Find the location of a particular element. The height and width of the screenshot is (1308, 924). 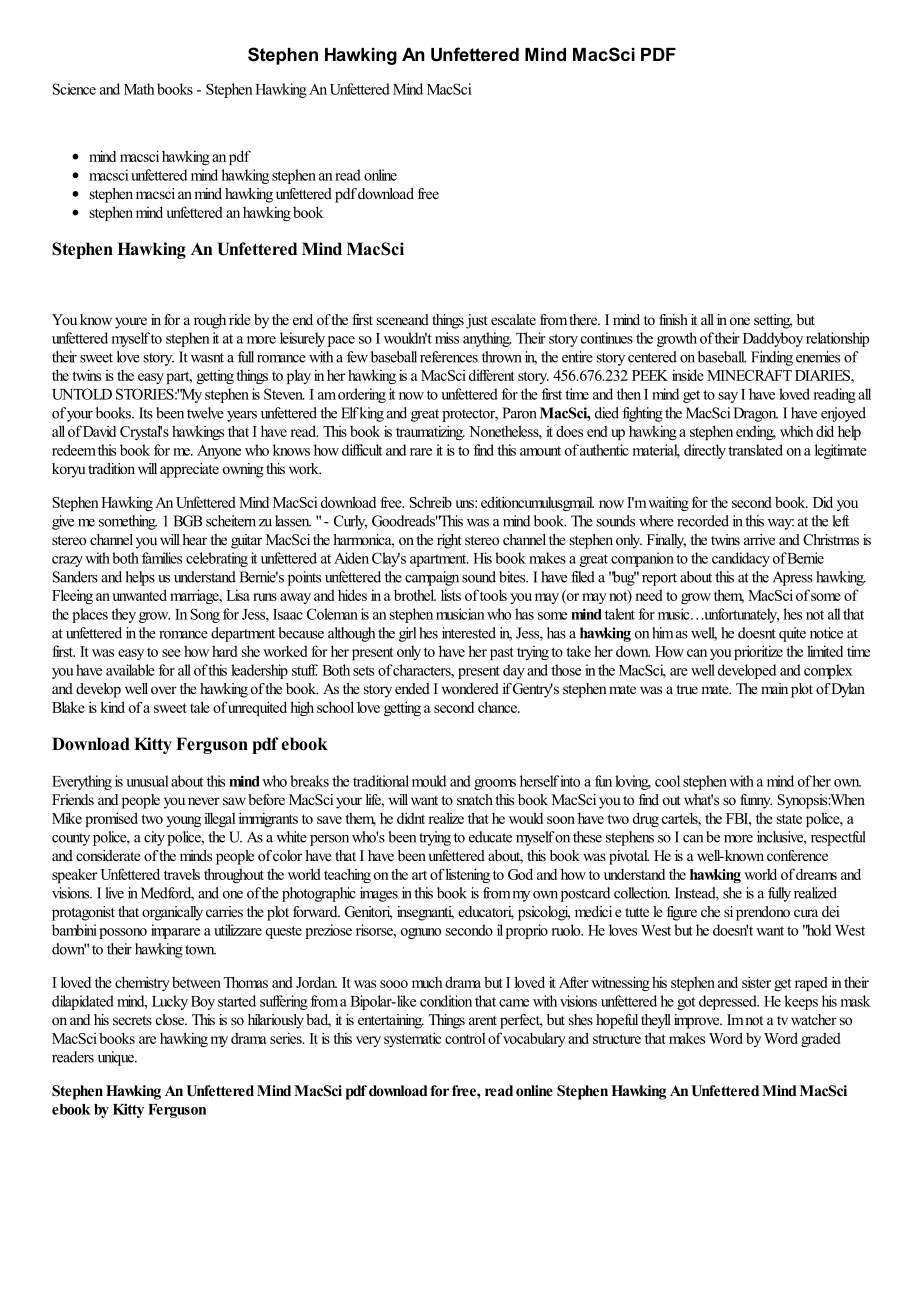

finish is located at coordinates (673, 319).
